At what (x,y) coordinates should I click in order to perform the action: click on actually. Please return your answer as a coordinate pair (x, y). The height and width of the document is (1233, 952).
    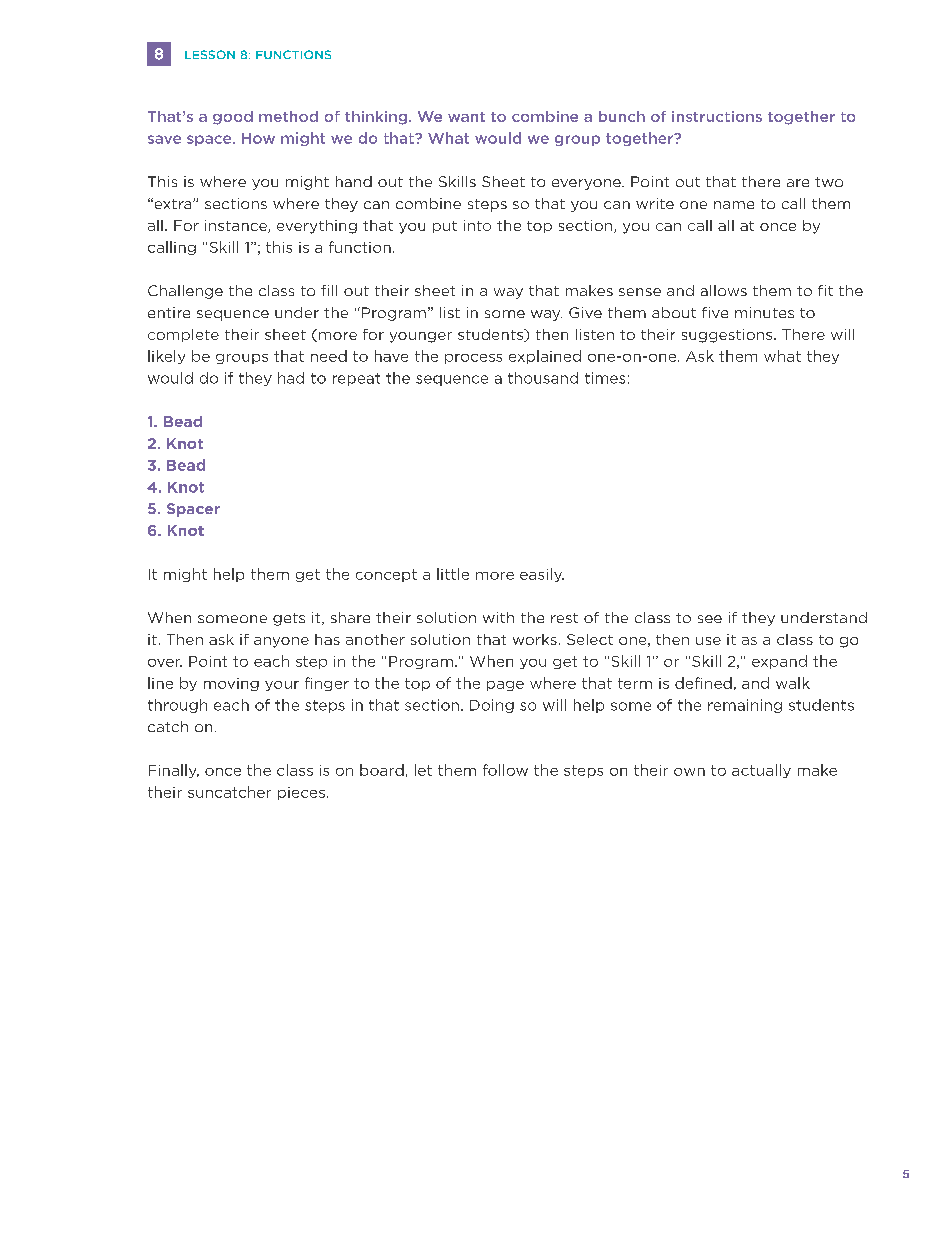
    Looking at the image, I should click on (761, 771).
